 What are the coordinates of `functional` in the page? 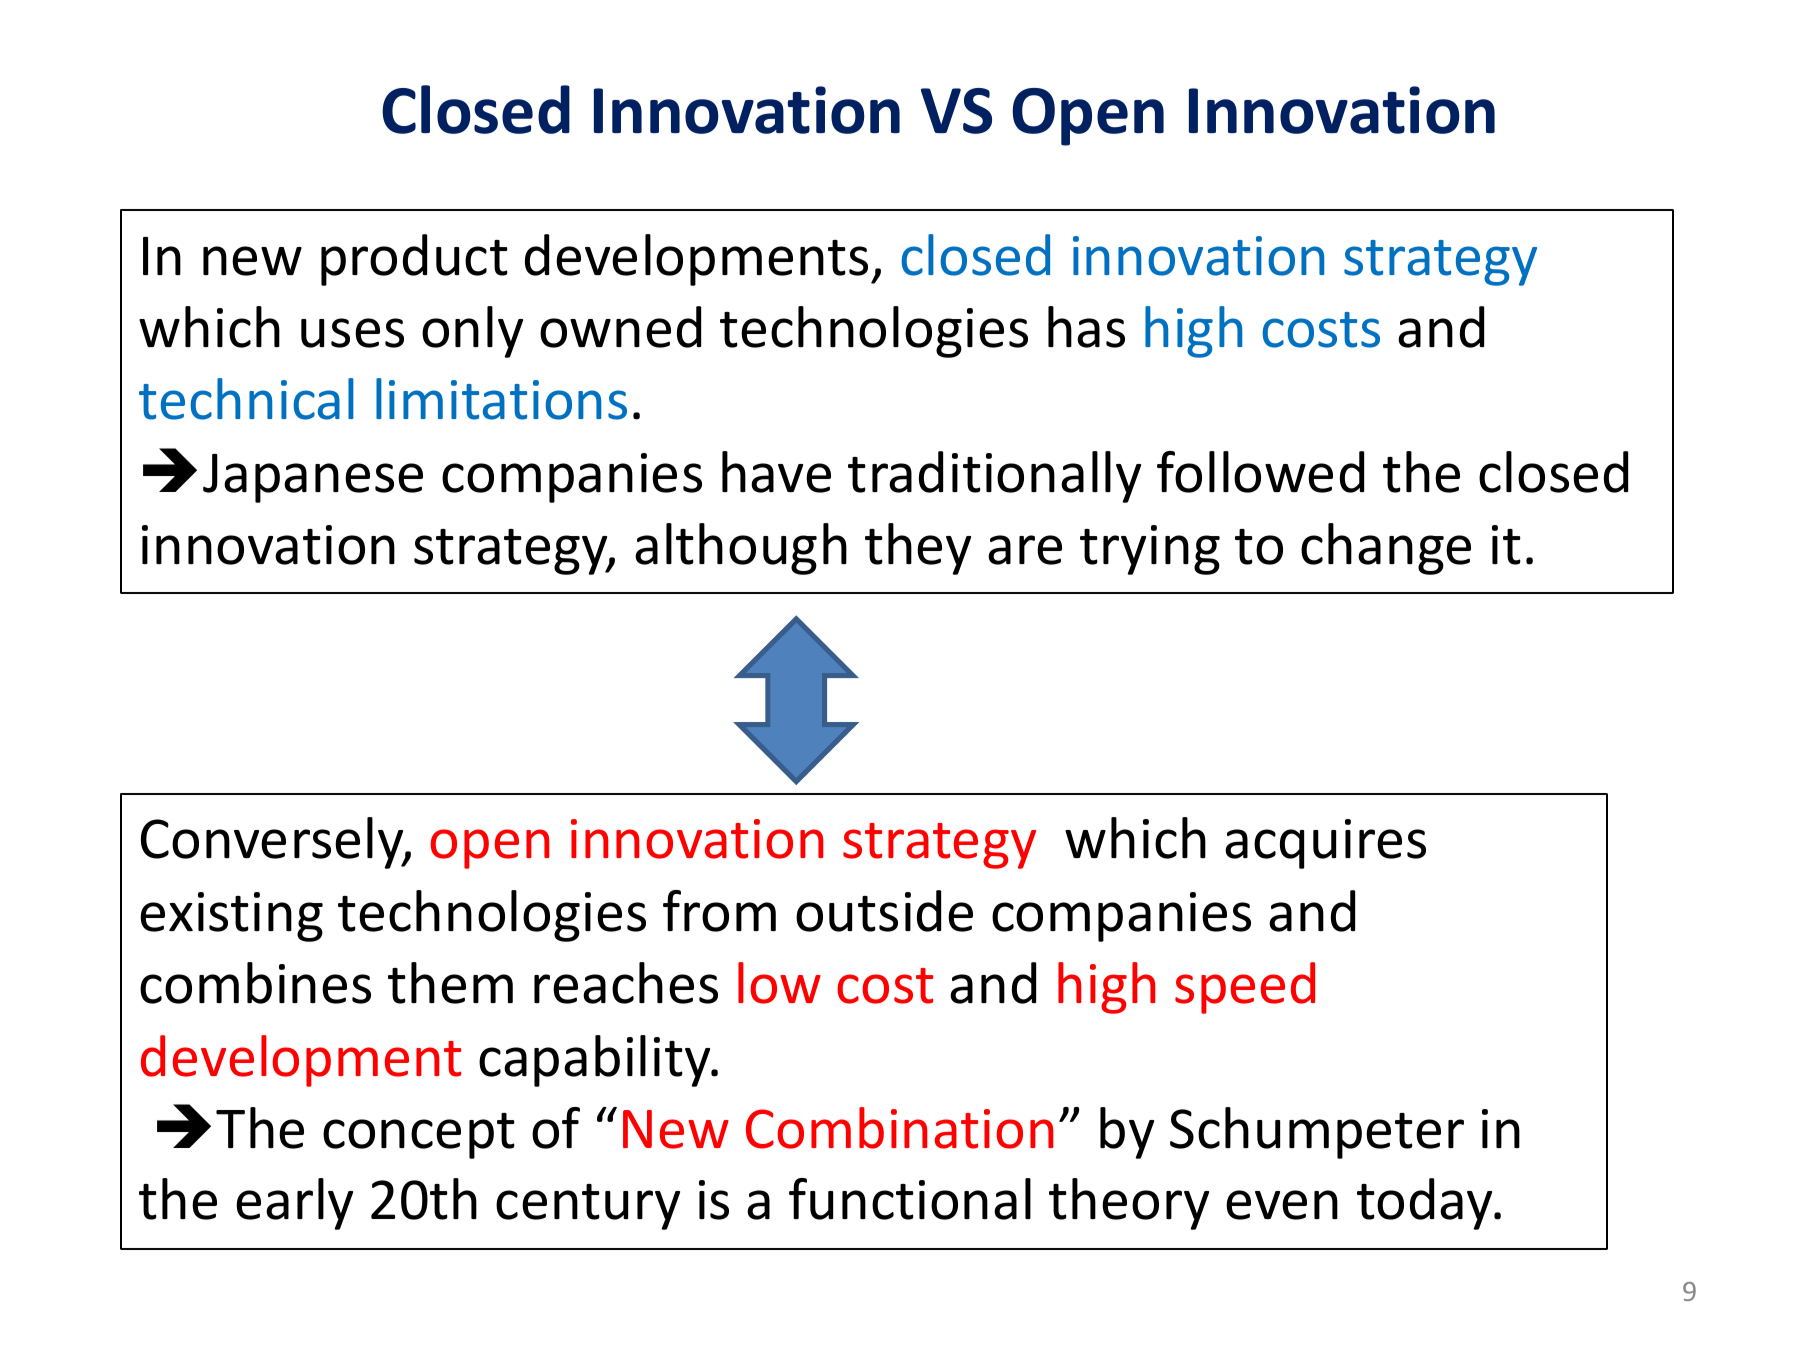 It's located at (910, 1199).
